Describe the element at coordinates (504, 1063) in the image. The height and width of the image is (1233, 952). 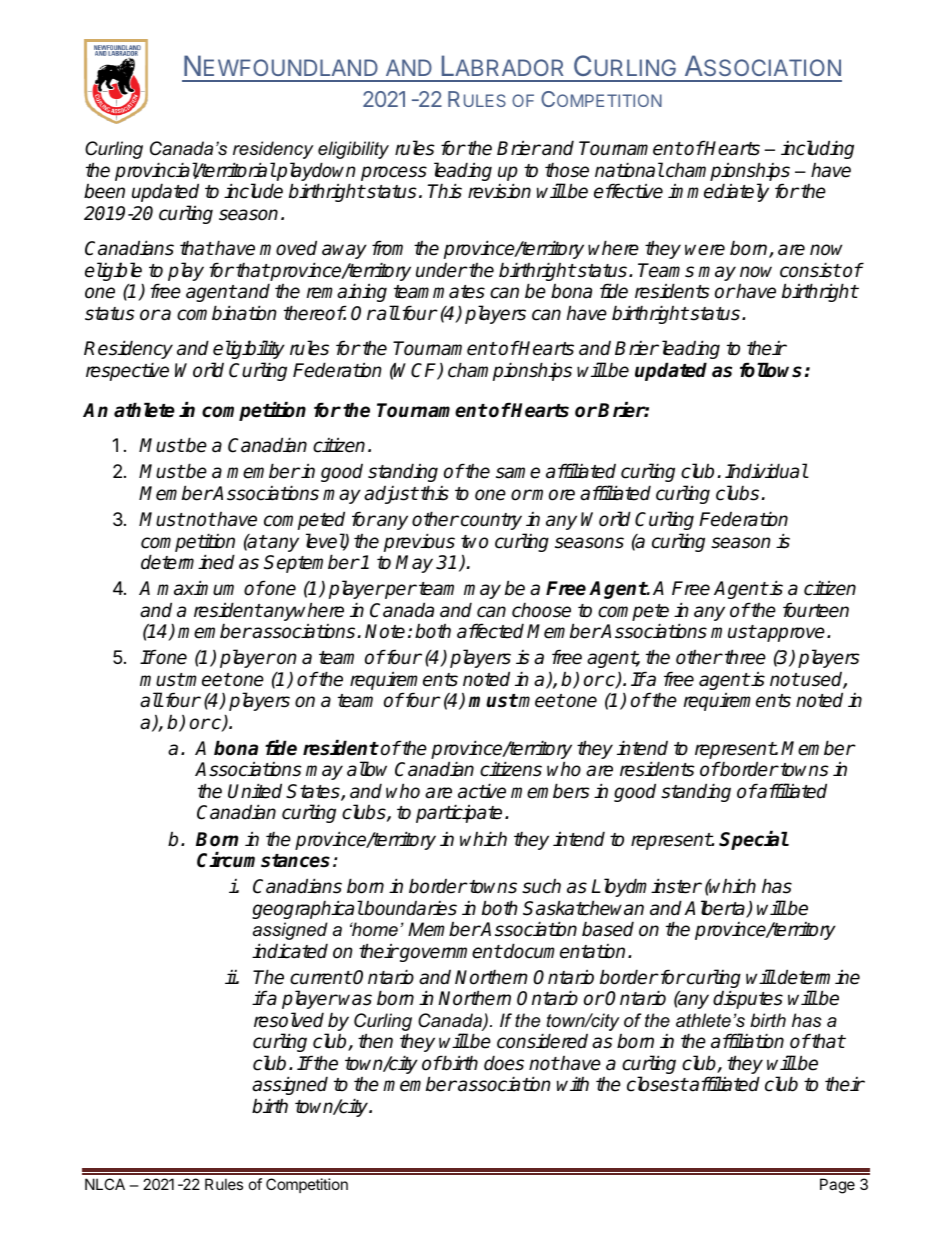
I see `does` at that location.
